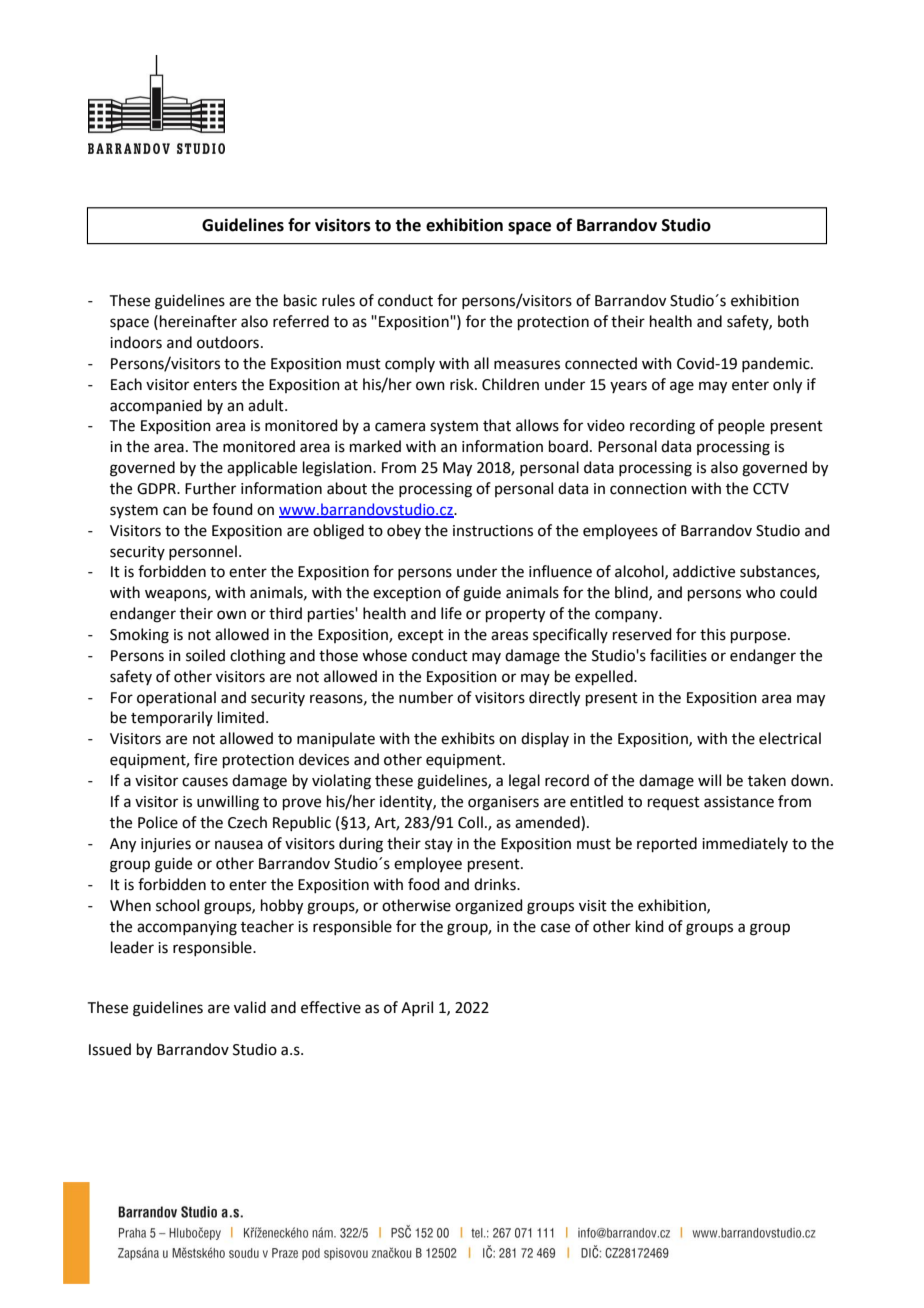  Describe the element at coordinates (250, 1007) in the page. I see `valid` at that location.
